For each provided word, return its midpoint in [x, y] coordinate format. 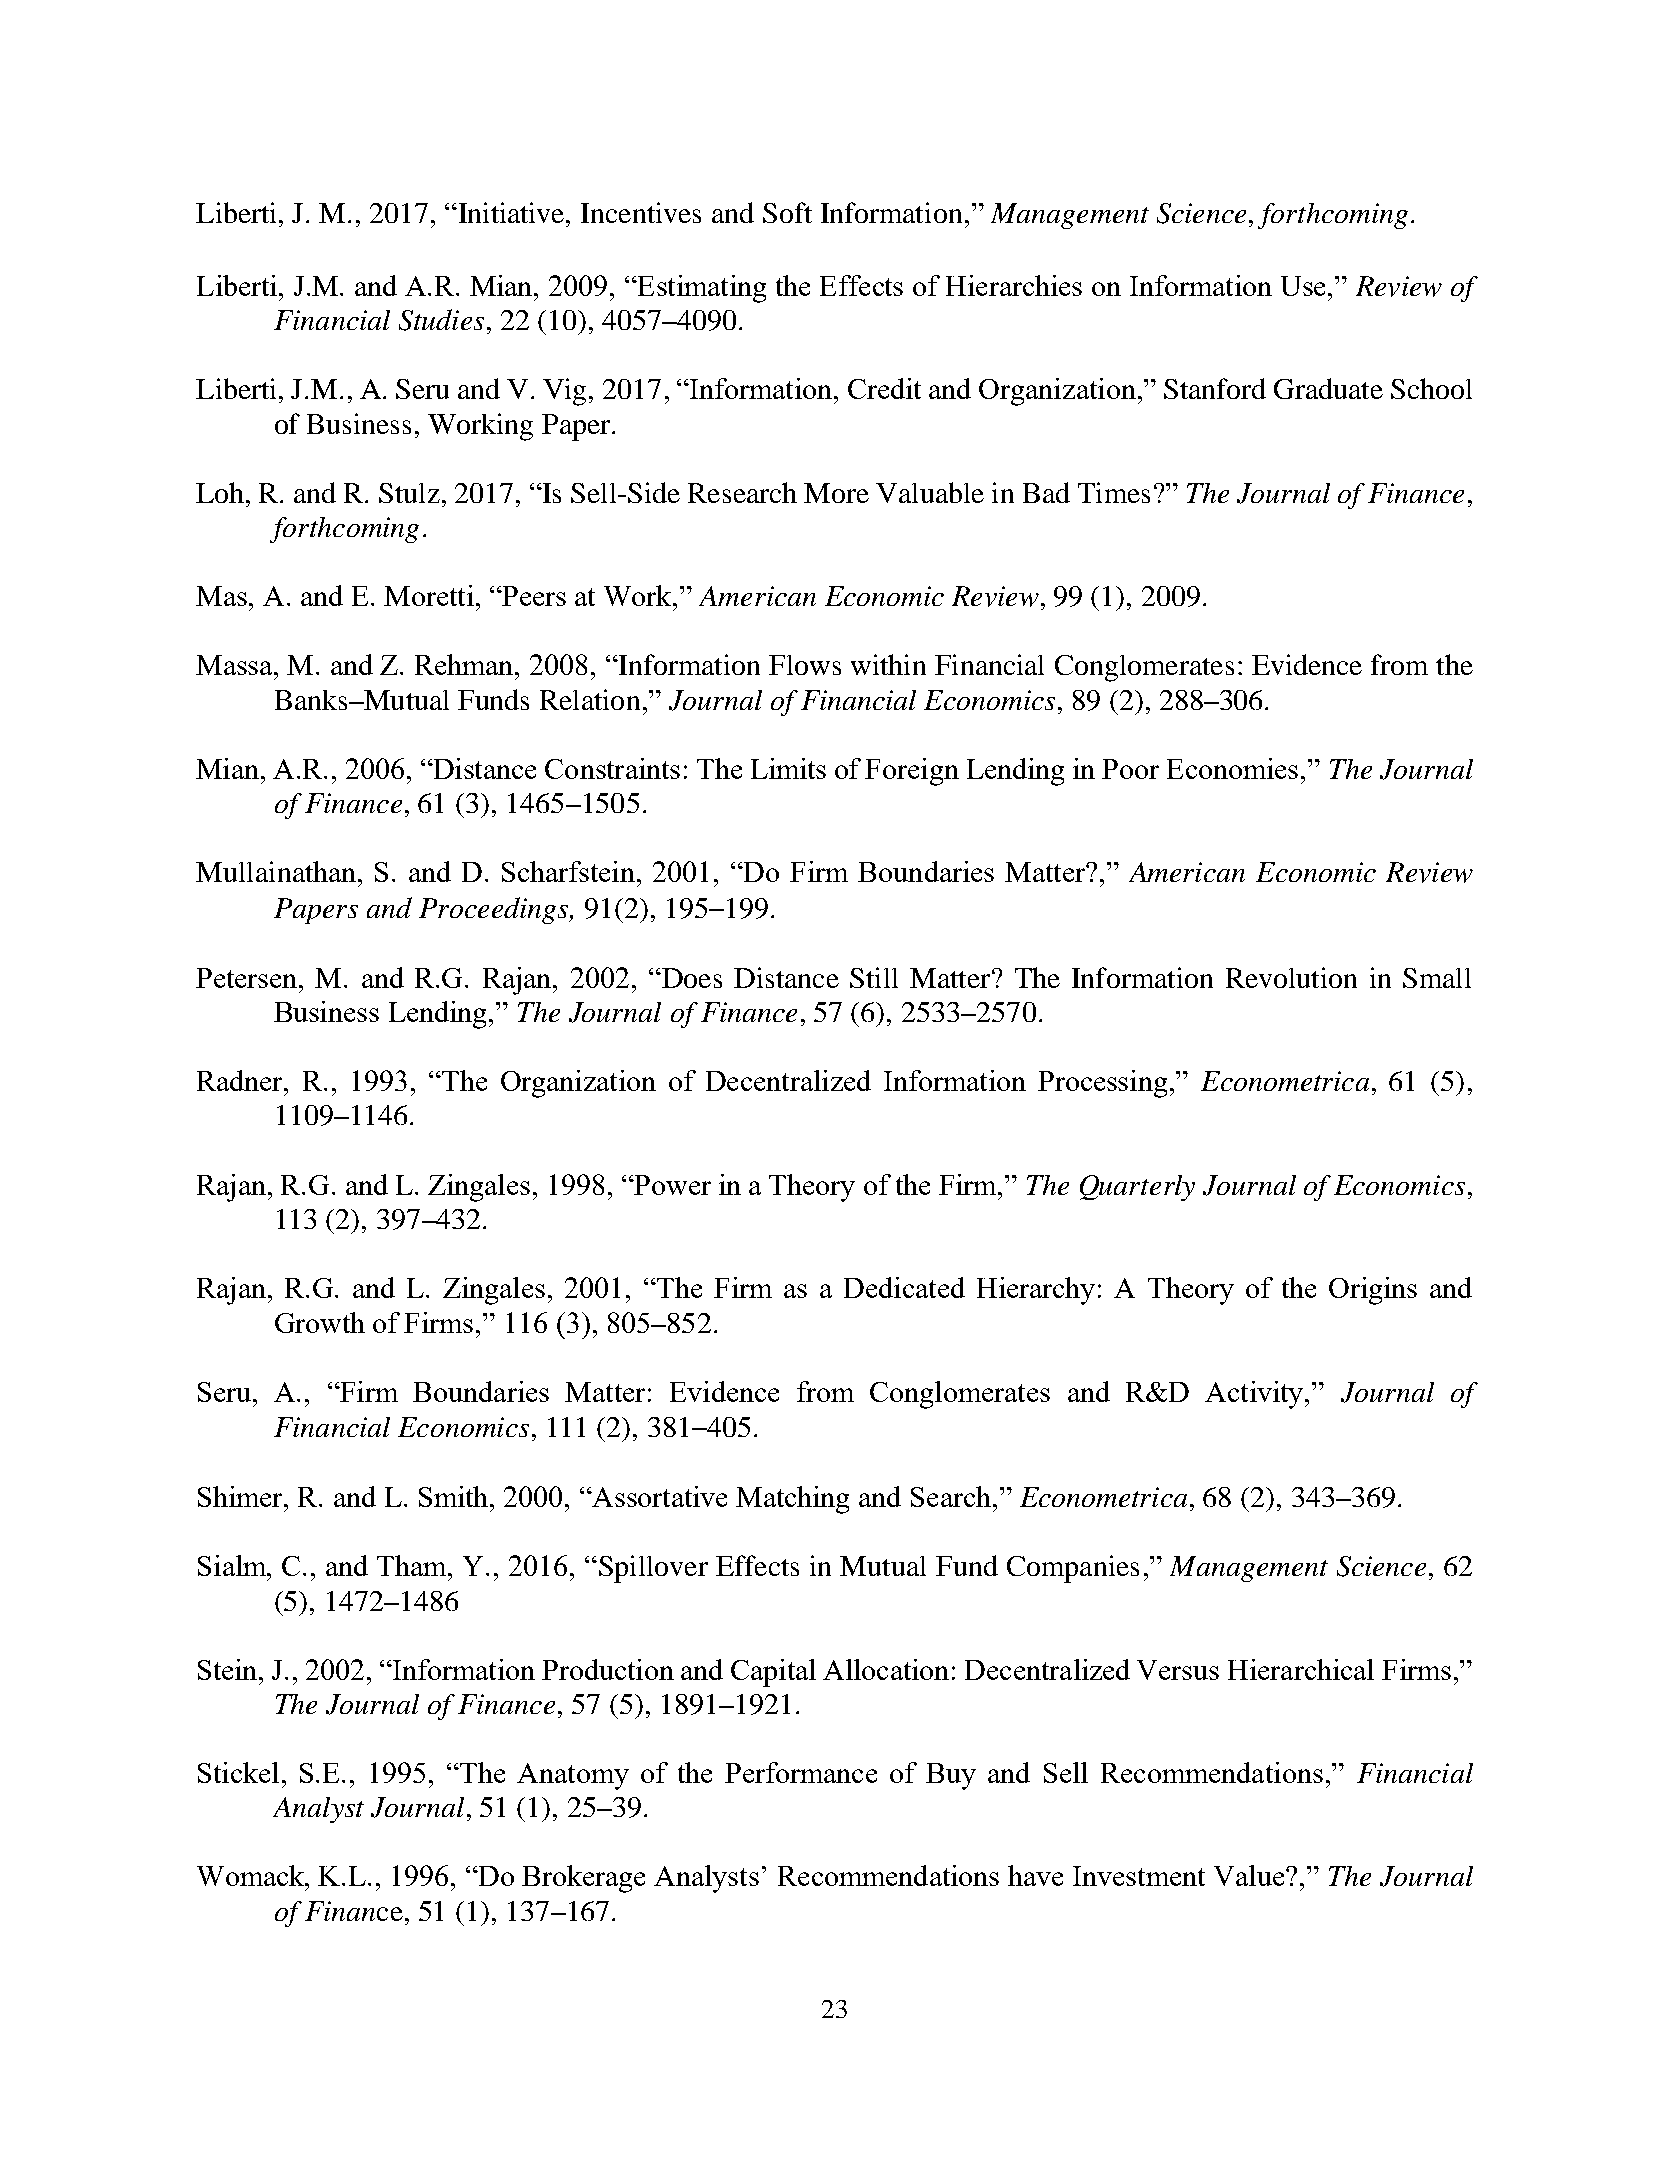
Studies [441, 320]
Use [1303, 286]
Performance [801, 1772]
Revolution [1291, 977]
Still [874, 977]
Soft [787, 212]
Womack [252, 1875]
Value [1250, 1875]
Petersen [248, 978]
